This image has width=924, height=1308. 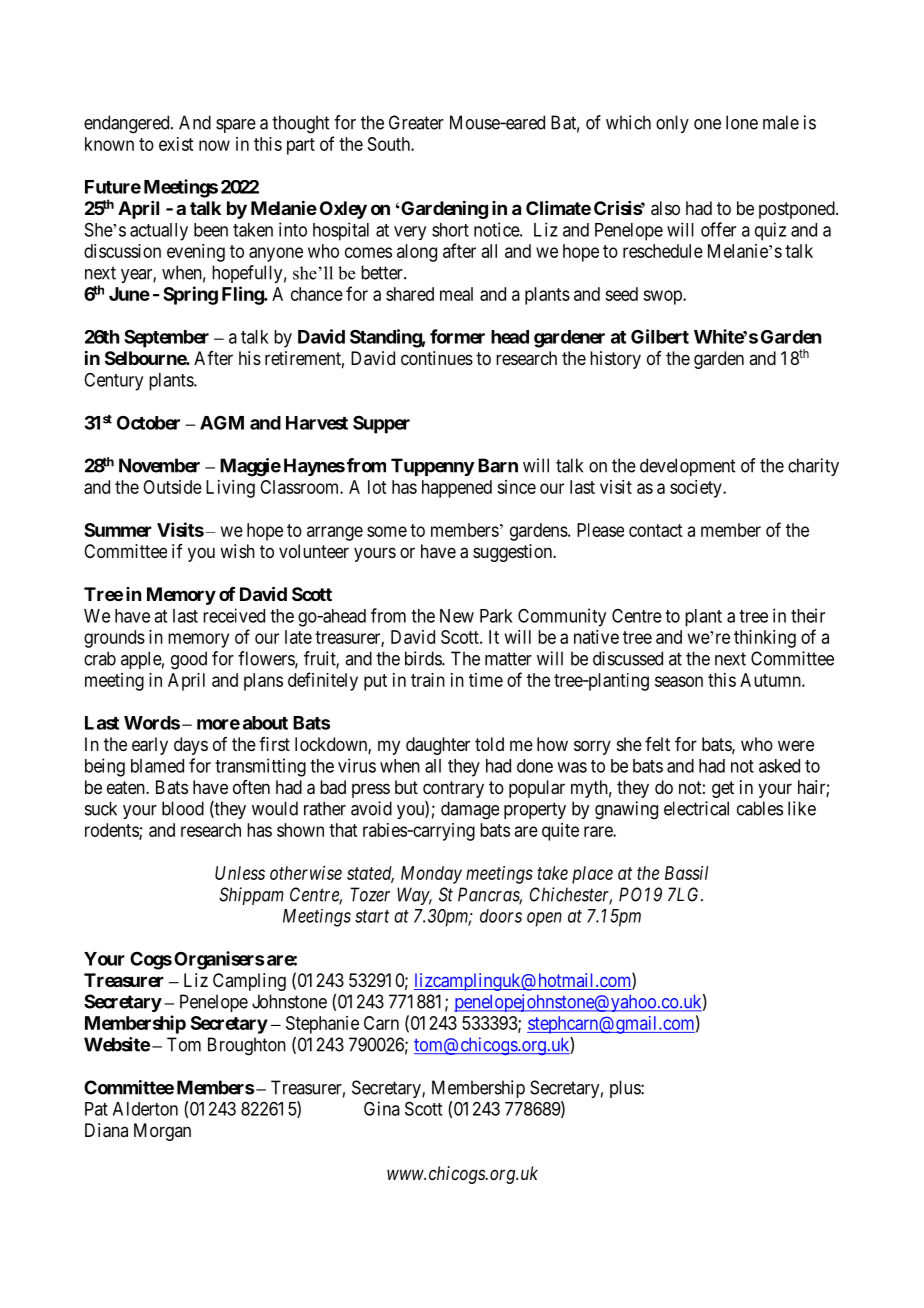 What do you see at coordinates (457, 616) in the image?
I see `New` at bounding box center [457, 616].
